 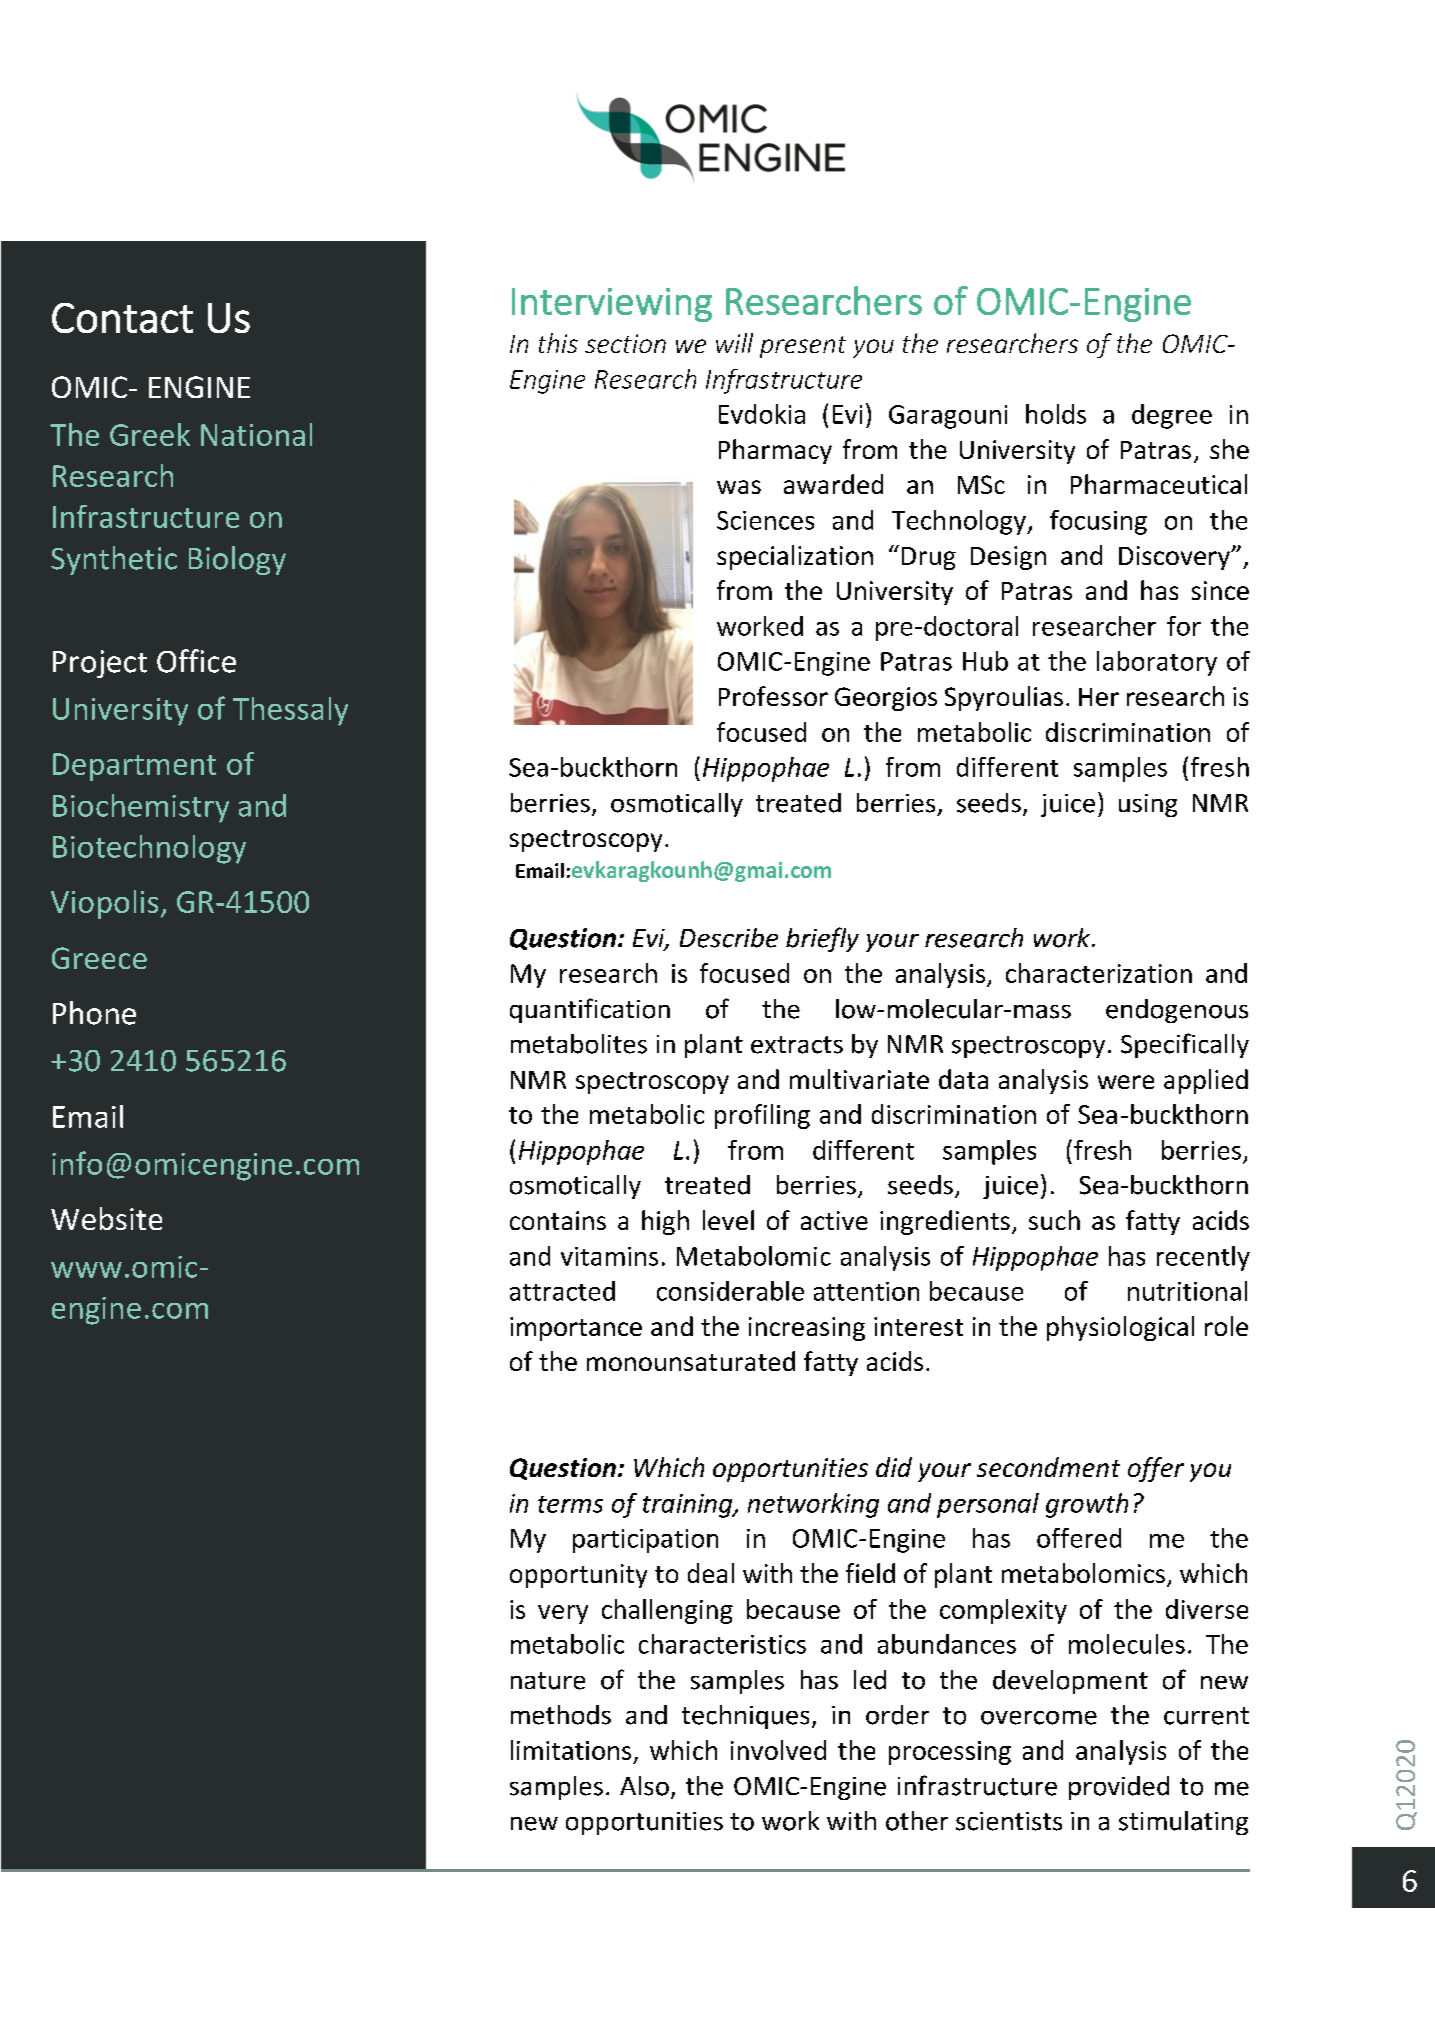 What do you see at coordinates (256, 434) in the page?
I see `National` at bounding box center [256, 434].
